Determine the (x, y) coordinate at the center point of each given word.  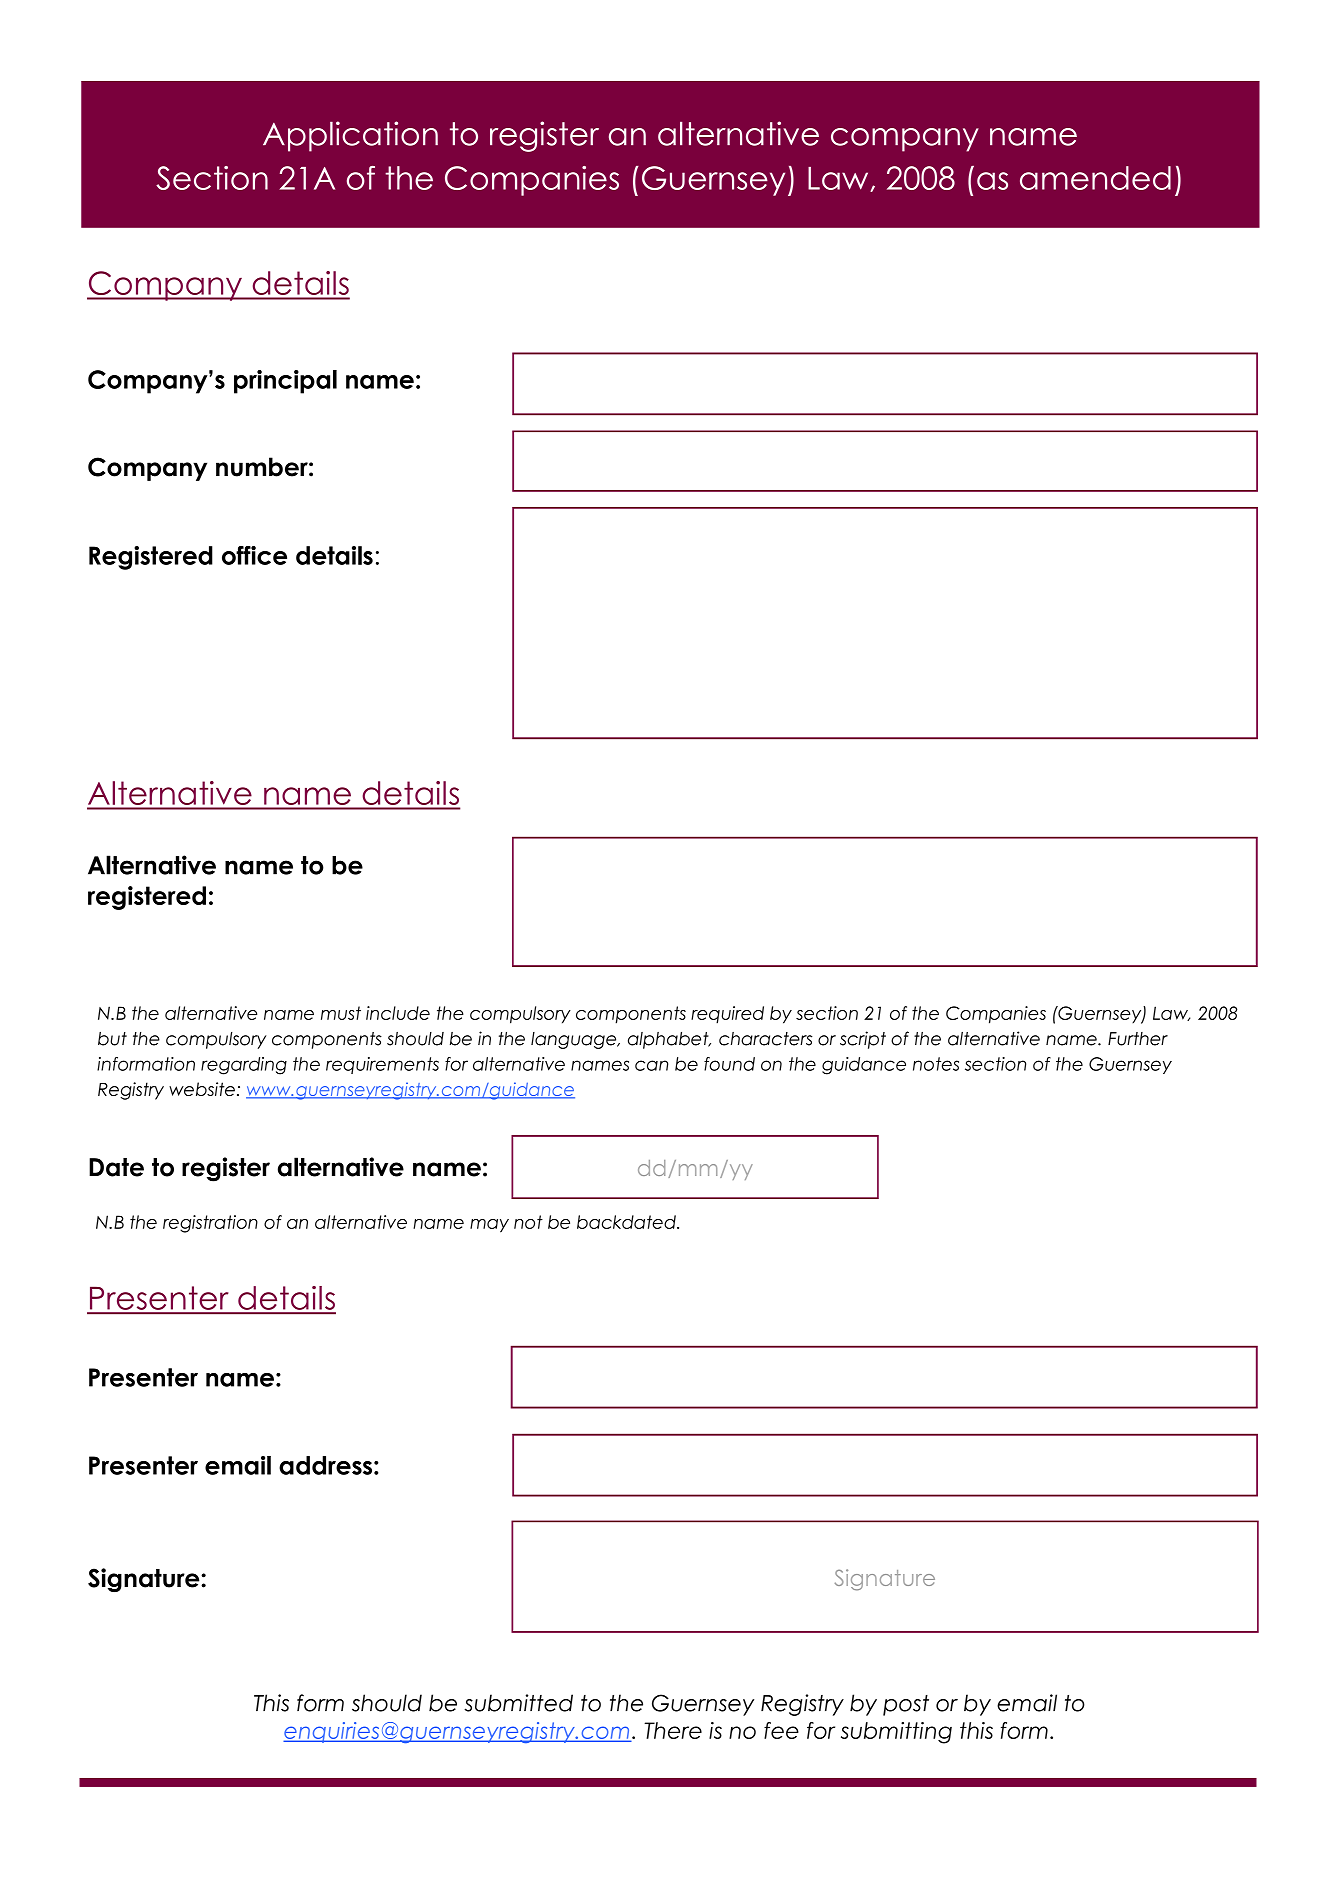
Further (1138, 1039)
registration (210, 1224)
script (863, 1040)
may (489, 1226)
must (341, 1013)
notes (936, 1064)
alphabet (669, 1040)
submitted (518, 1703)
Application (350, 136)
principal (285, 382)
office (254, 555)
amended (1095, 178)
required (727, 1015)
